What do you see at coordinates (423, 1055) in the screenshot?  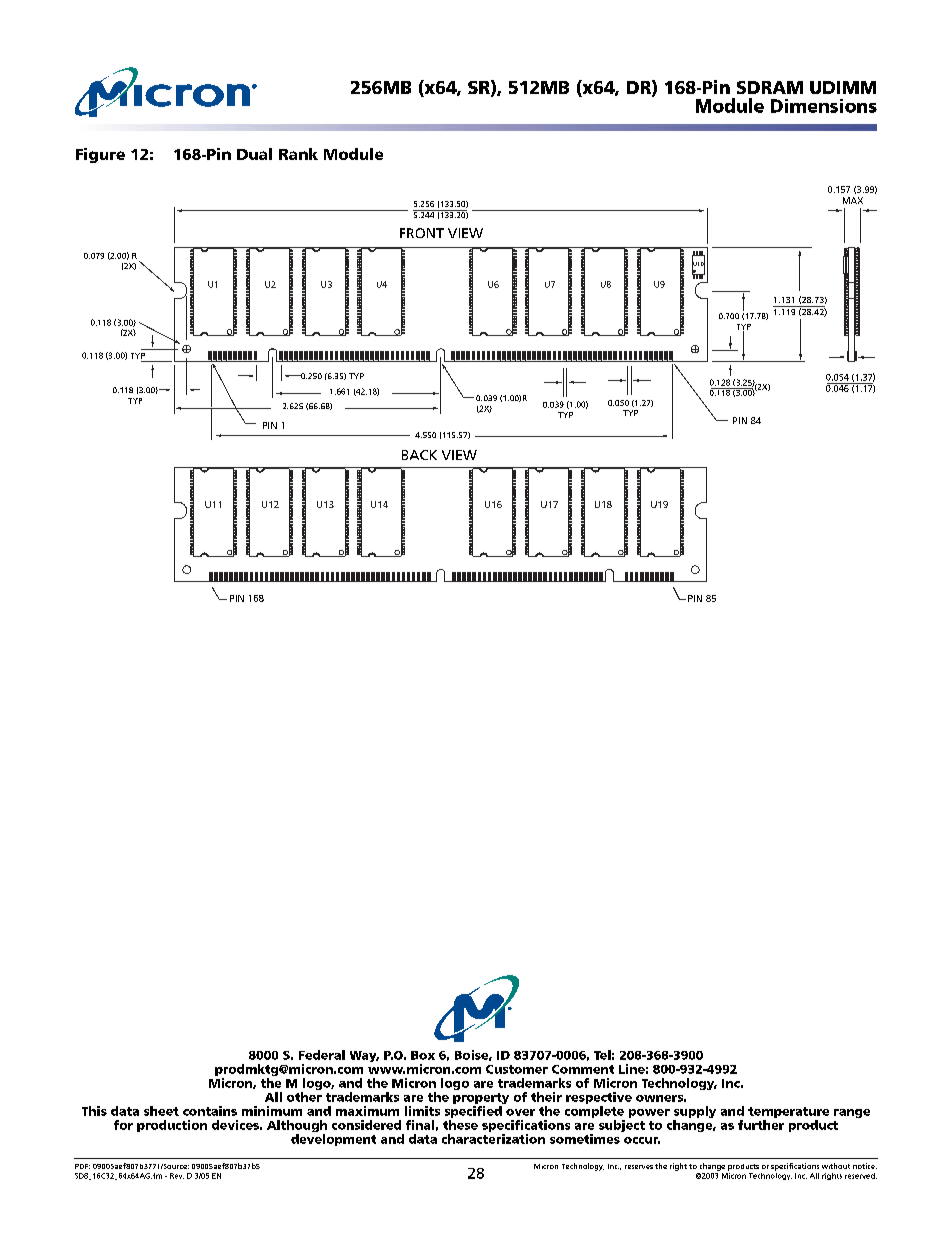 I see `Box` at bounding box center [423, 1055].
